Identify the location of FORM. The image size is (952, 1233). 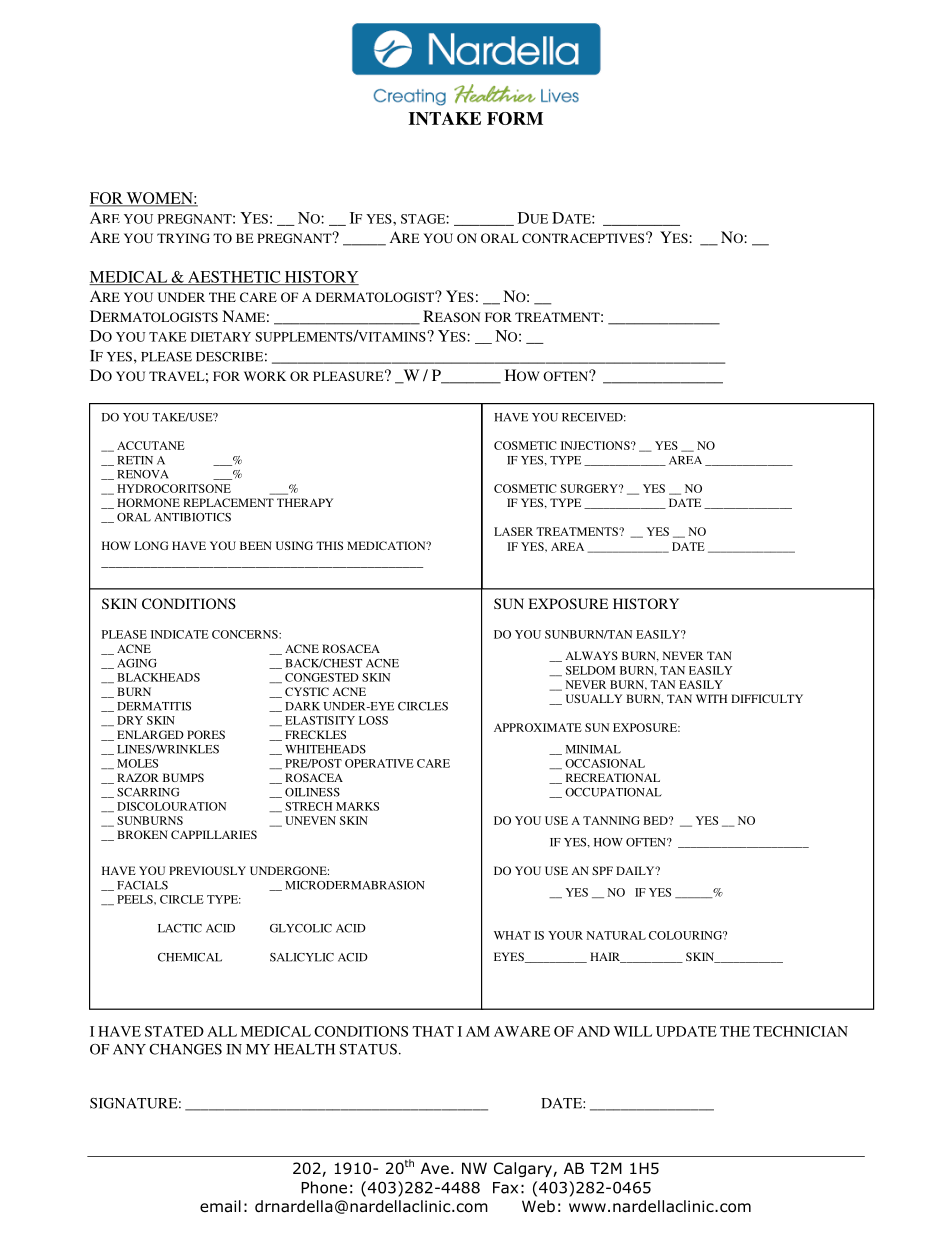
(515, 118).
